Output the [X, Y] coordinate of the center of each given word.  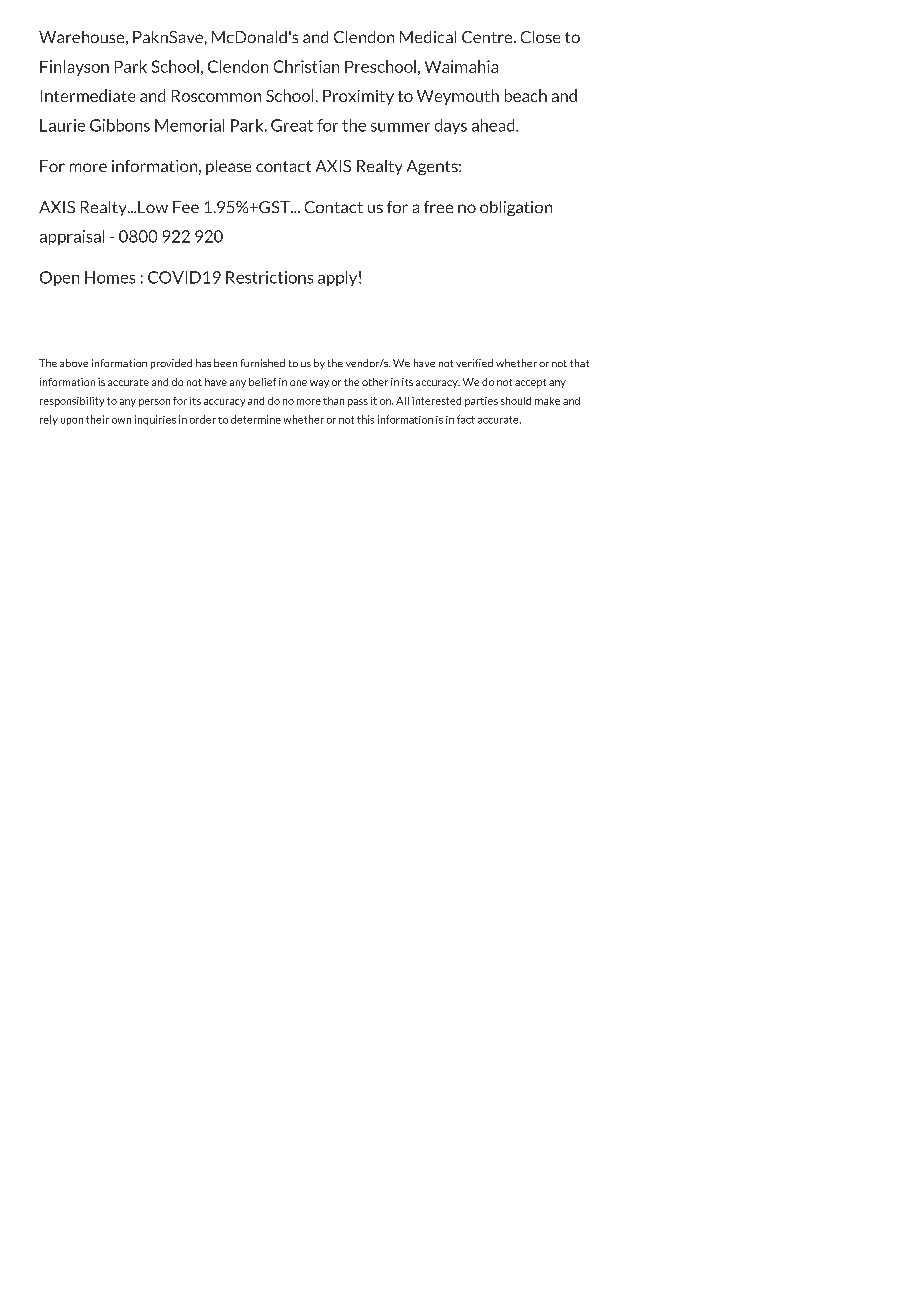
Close [540, 37]
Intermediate [88, 95]
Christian [306, 66]
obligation [516, 208]
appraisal [72, 237]
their [97, 419]
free [438, 207]
